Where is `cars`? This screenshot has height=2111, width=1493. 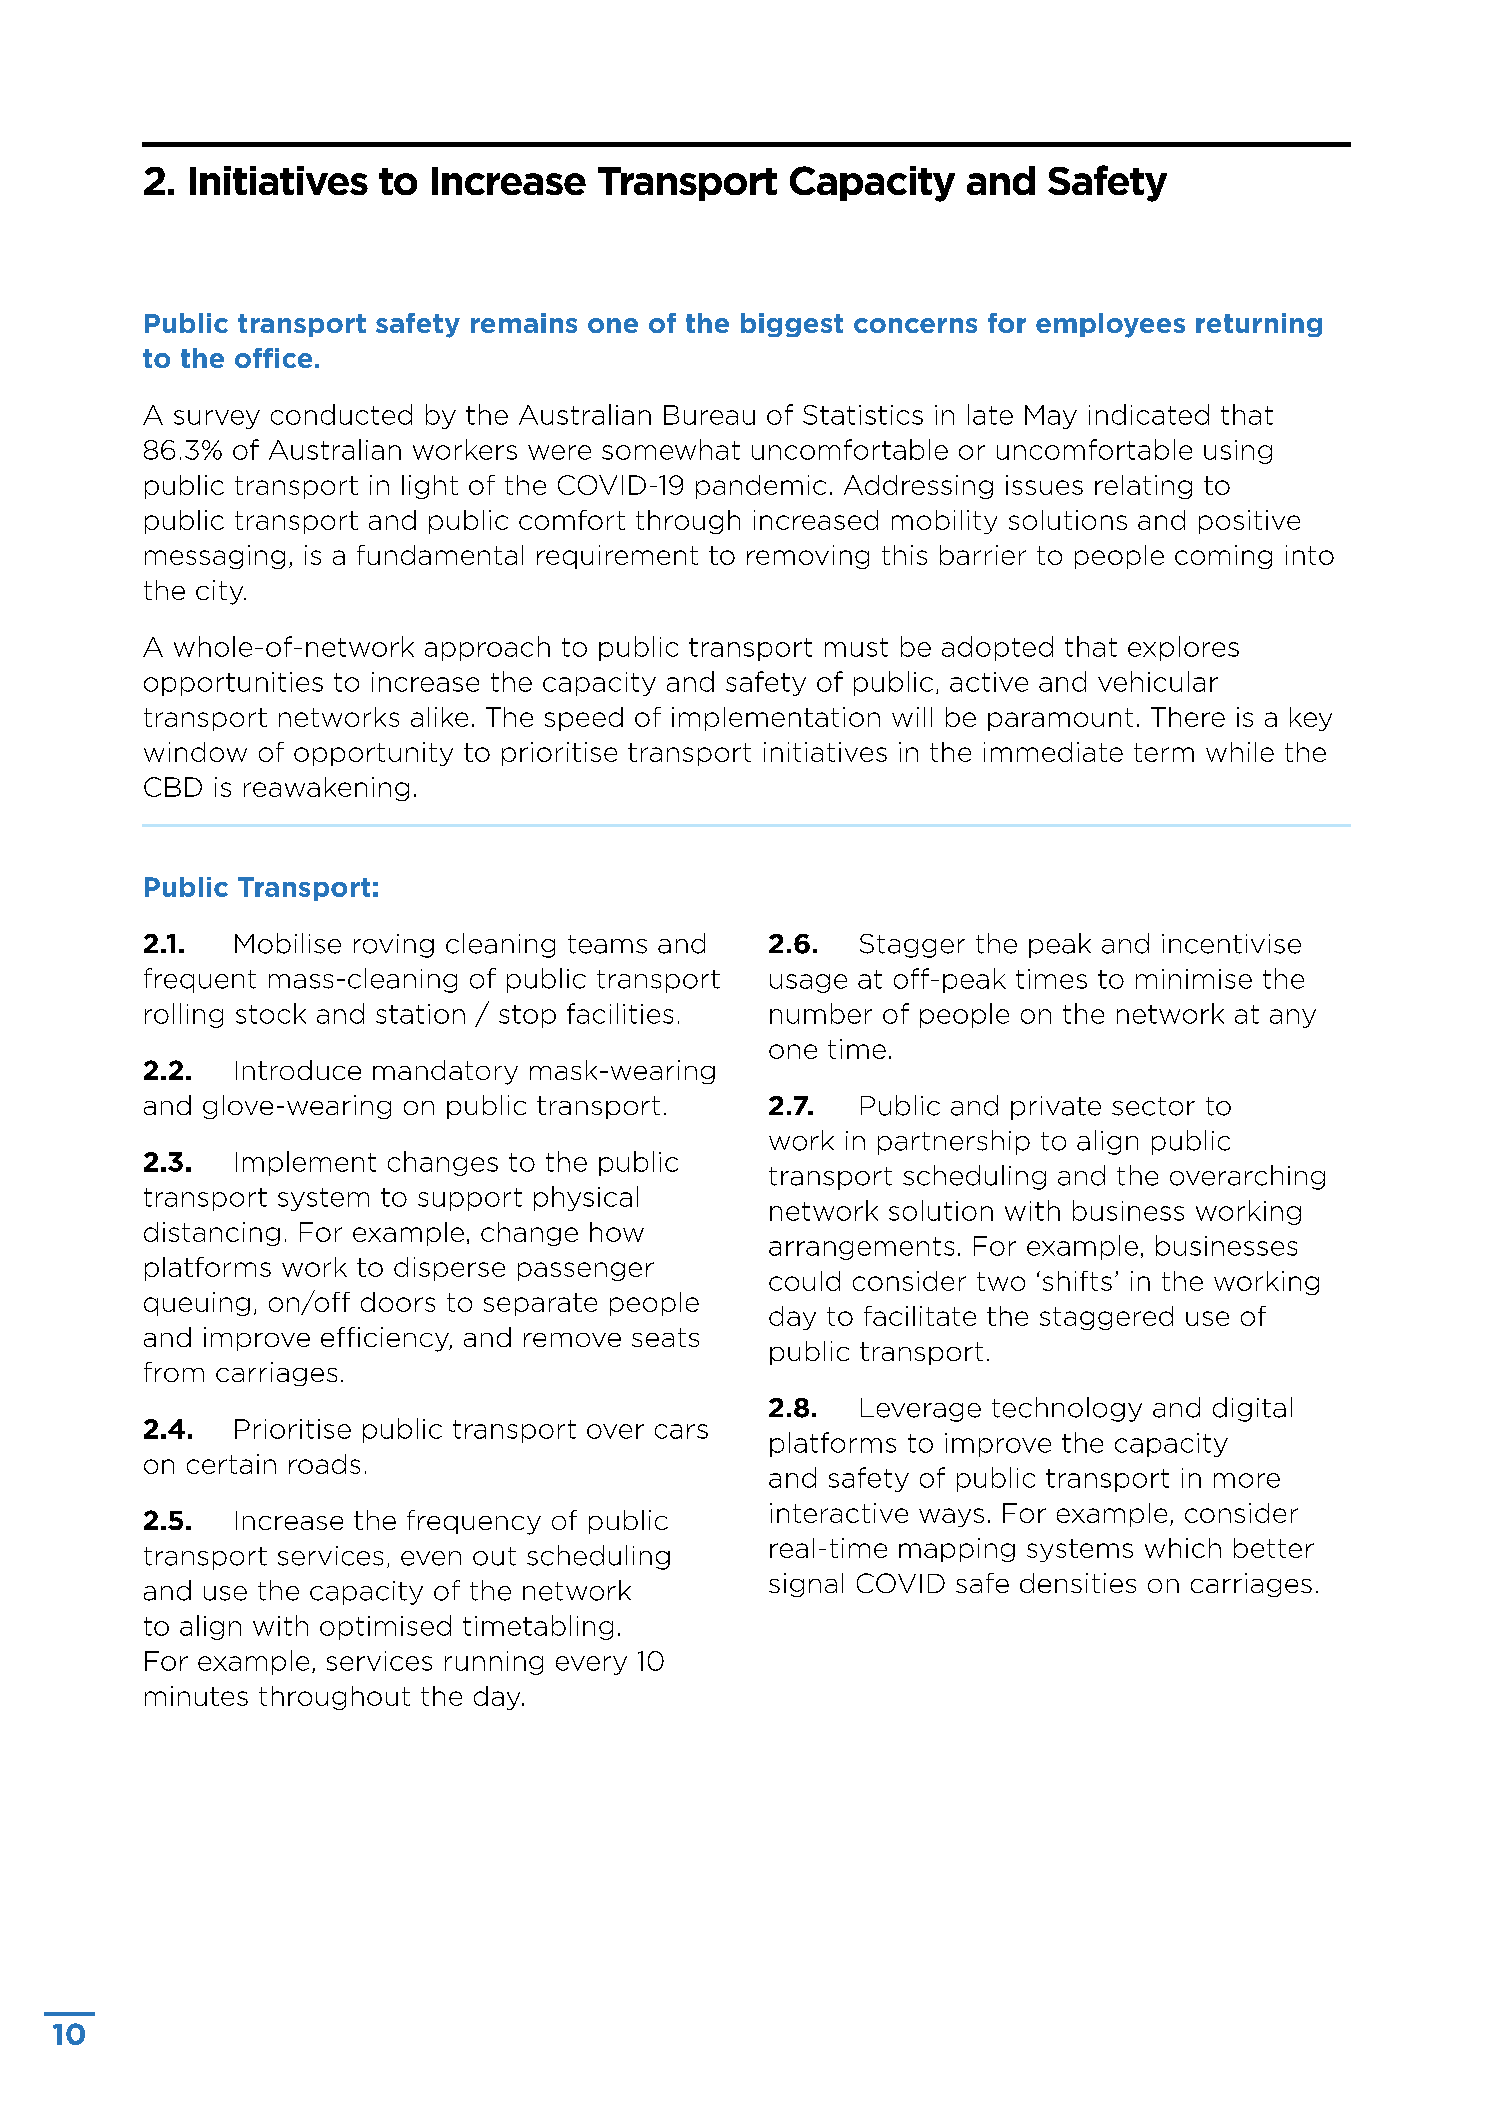 cars is located at coordinates (681, 1431).
